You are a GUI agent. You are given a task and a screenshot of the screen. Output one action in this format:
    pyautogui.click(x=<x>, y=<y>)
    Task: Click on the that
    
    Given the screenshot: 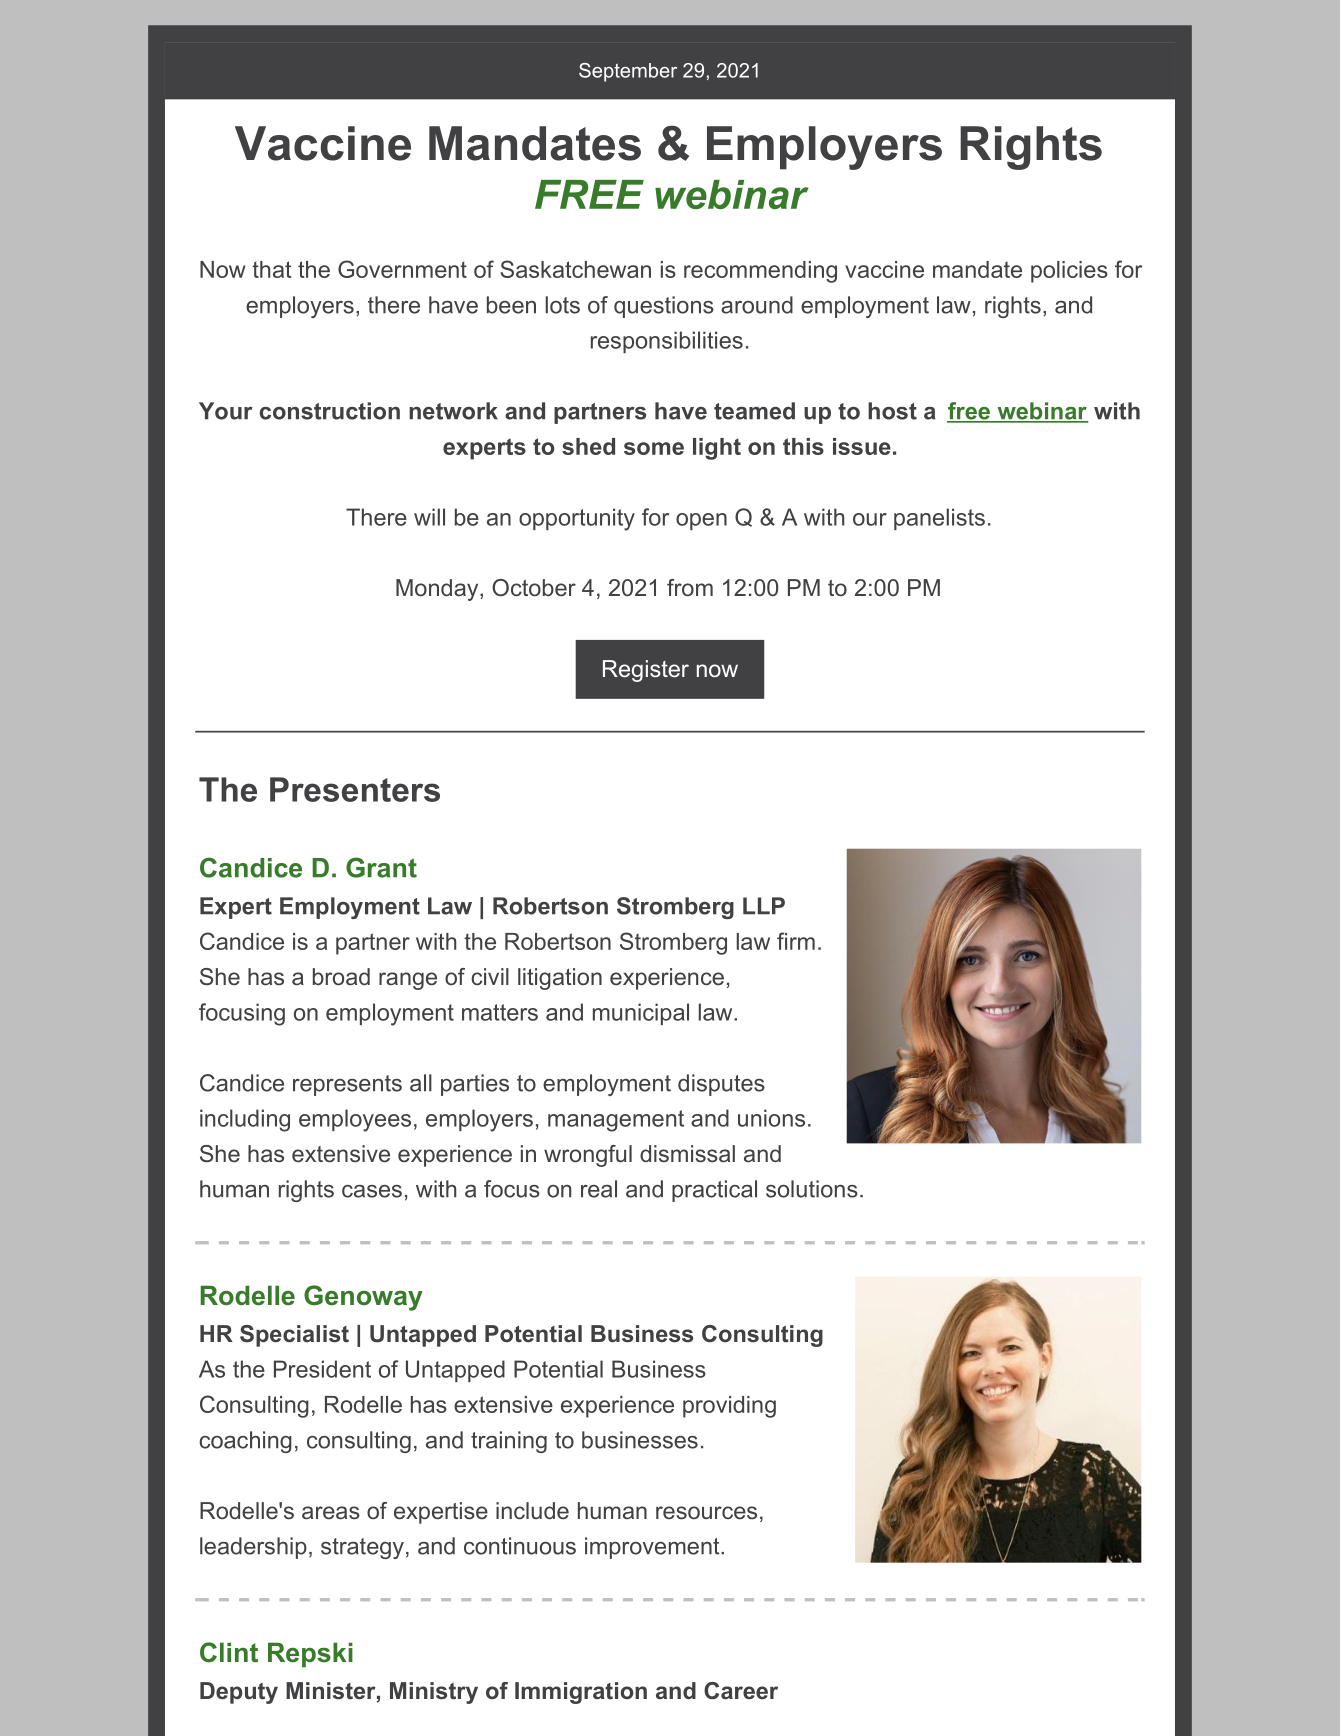 What is the action you would take?
    pyautogui.click(x=271, y=269)
